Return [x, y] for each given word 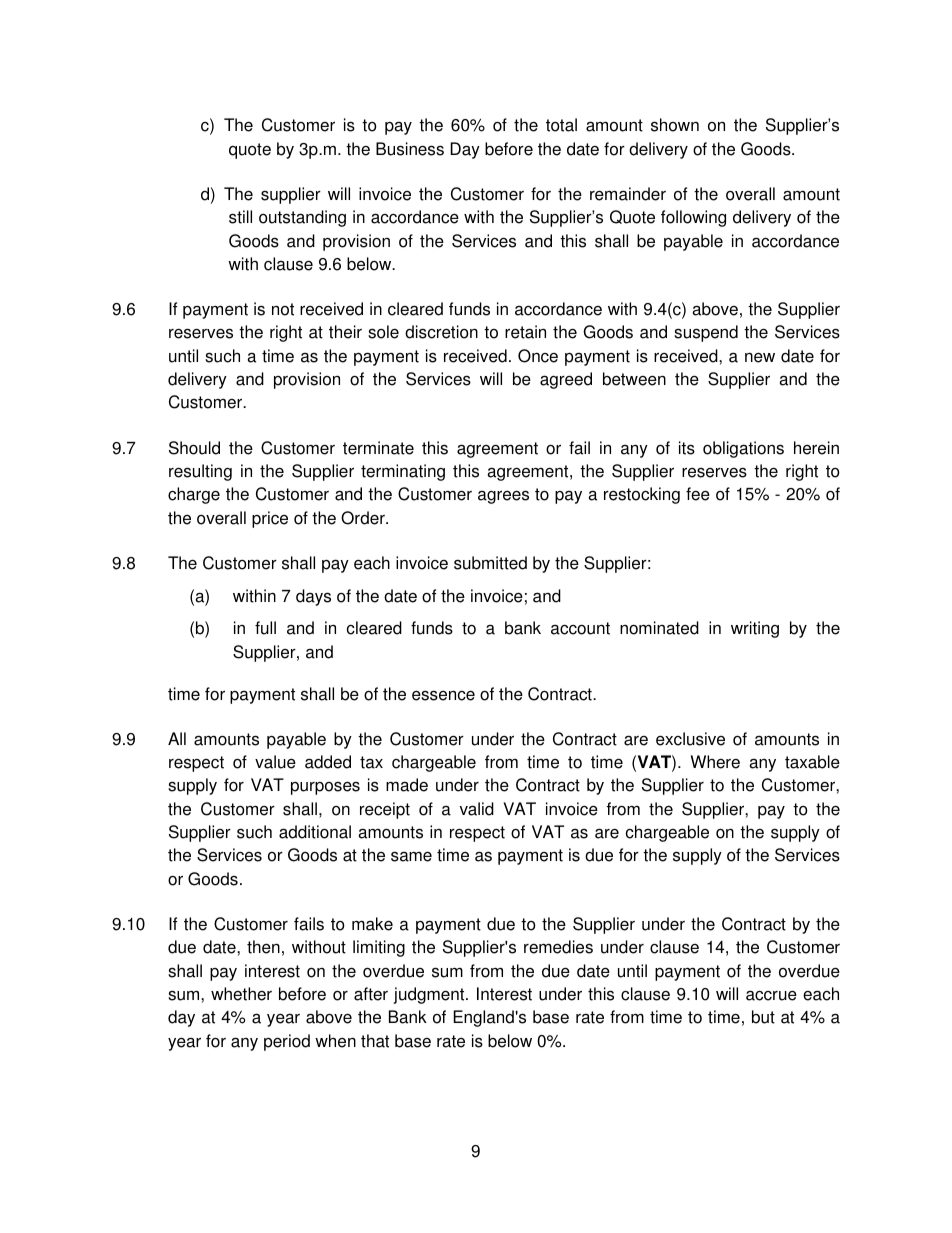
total [561, 125]
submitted [490, 563]
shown [675, 125]
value [275, 762]
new [760, 357]
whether [241, 994]
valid [477, 809]
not [283, 309]
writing [755, 629]
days [313, 597]
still [240, 217]
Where [715, 762]
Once [538, 356]
